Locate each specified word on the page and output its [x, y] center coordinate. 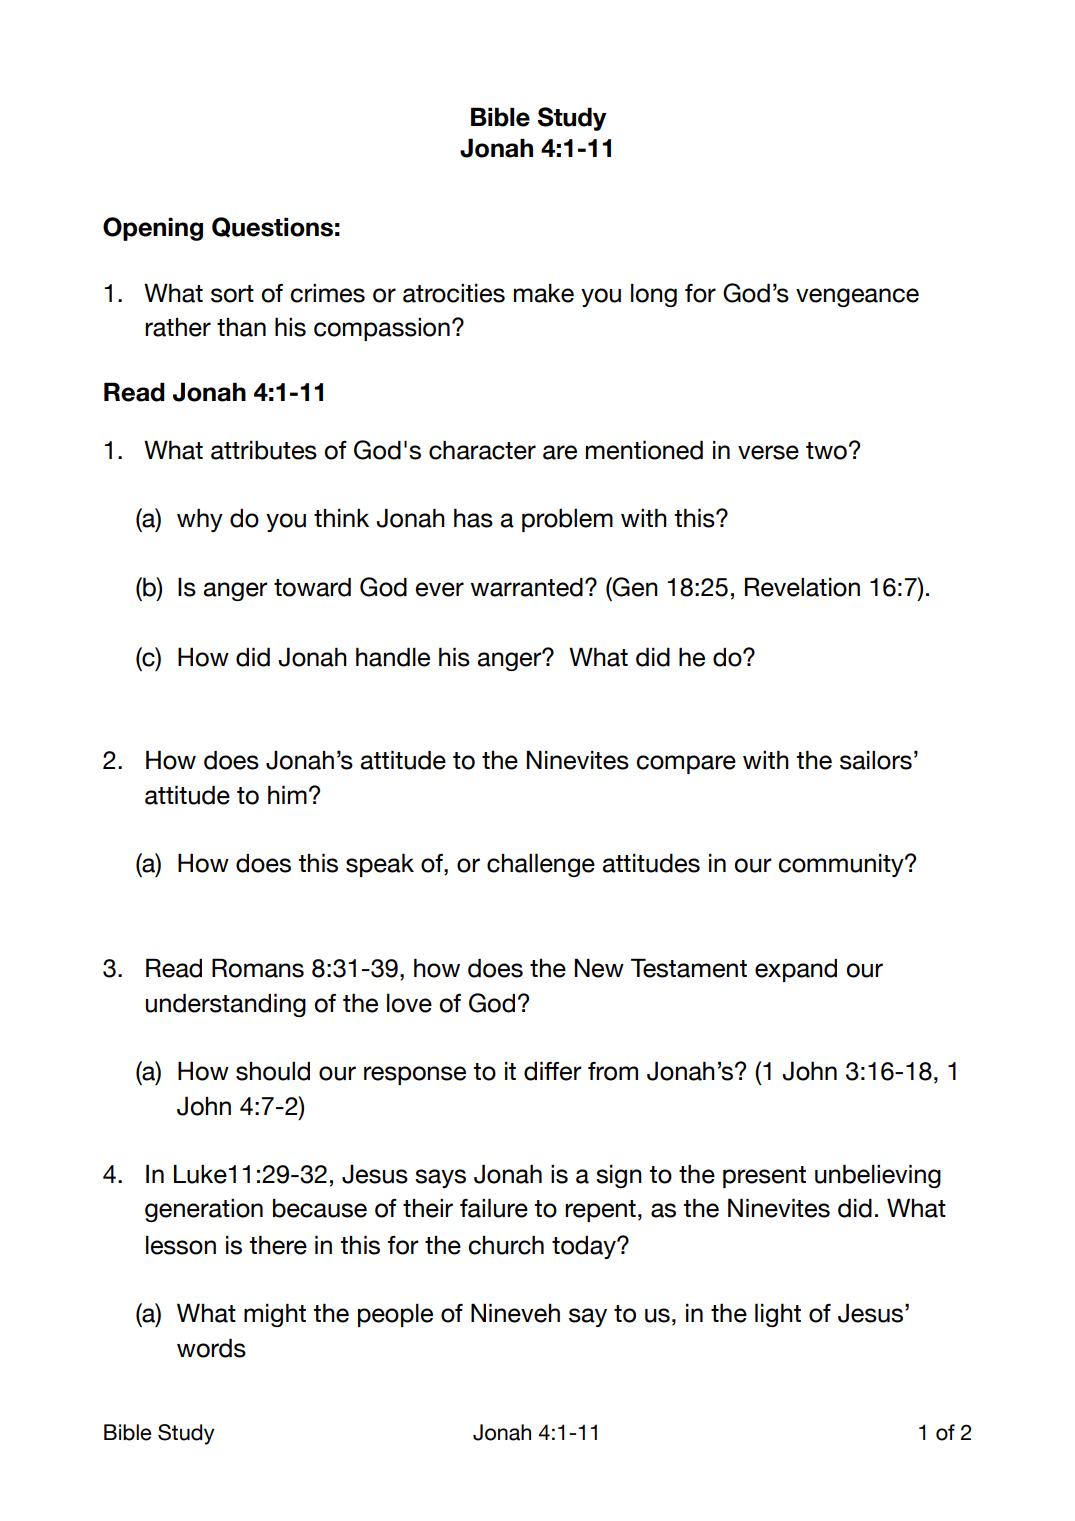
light [778, 1315]
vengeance [857, 297]
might [275, 1315]
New [599, 968]
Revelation [802, 587]
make [544, 293]
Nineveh [515, 1313]
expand [796, 970]
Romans [258, 968]
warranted [527, 587]
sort [232, 294]
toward [312, 587]
